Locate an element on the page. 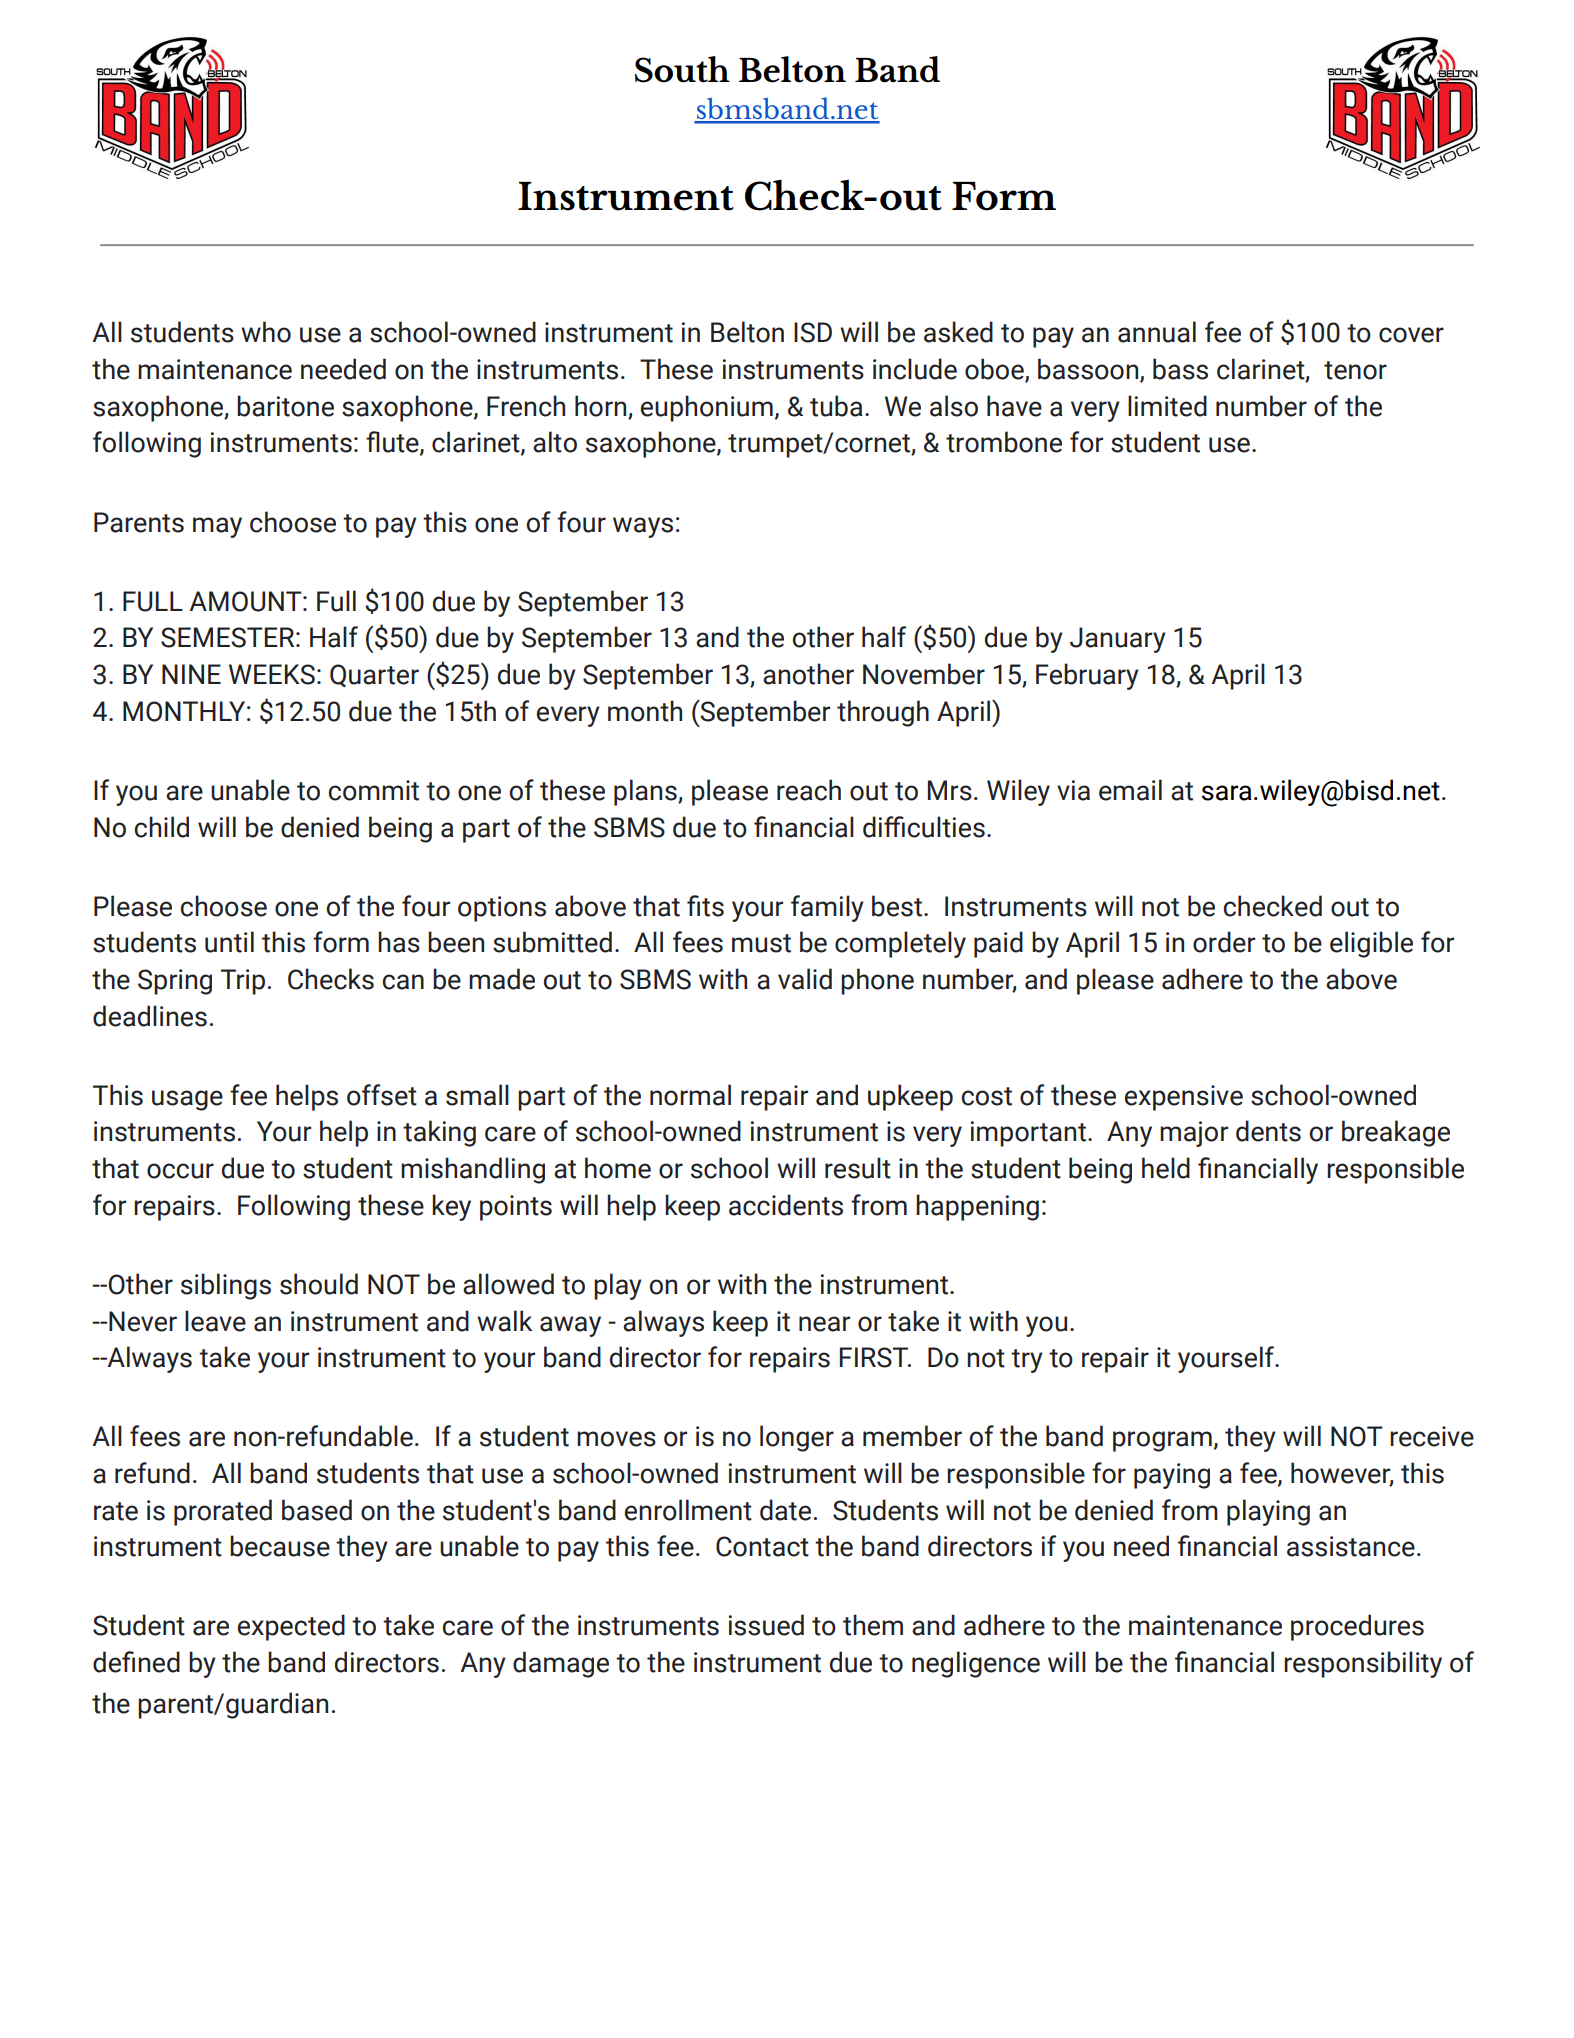 This image has width=1574, height=2038. family is located at coordinates (827, 908).
